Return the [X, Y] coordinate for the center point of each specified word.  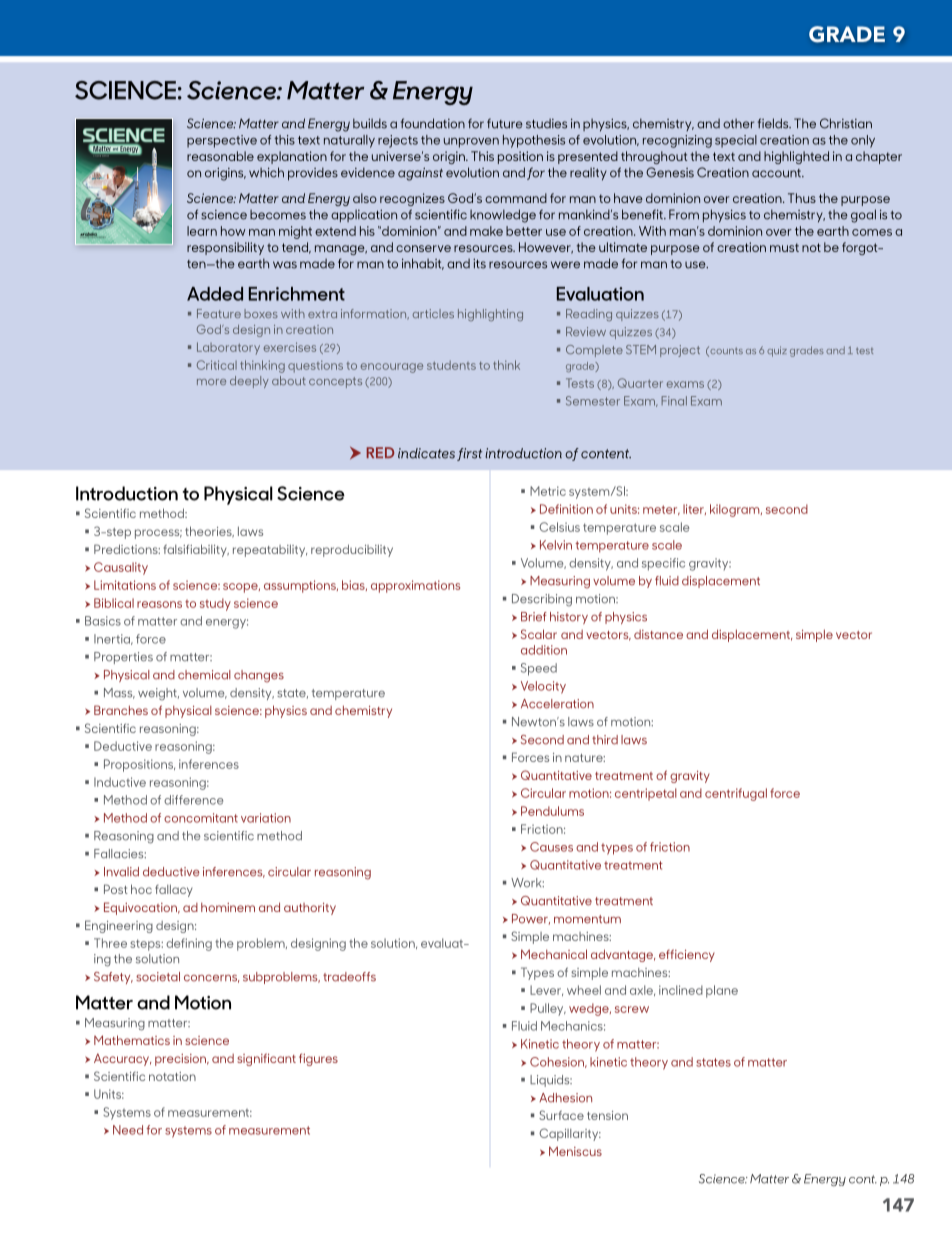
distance [658, 634]
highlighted [796, 157]
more [211, 382]
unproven [471, 143]
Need [128, 1130]
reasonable [220, 156]
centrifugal [736, 794]
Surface [561, 1115]
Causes [551, 847]
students [451, 365]
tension [607, 1115]
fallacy [174, 890]
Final [674, 401]
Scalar [539, 634]
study [215, 604]
